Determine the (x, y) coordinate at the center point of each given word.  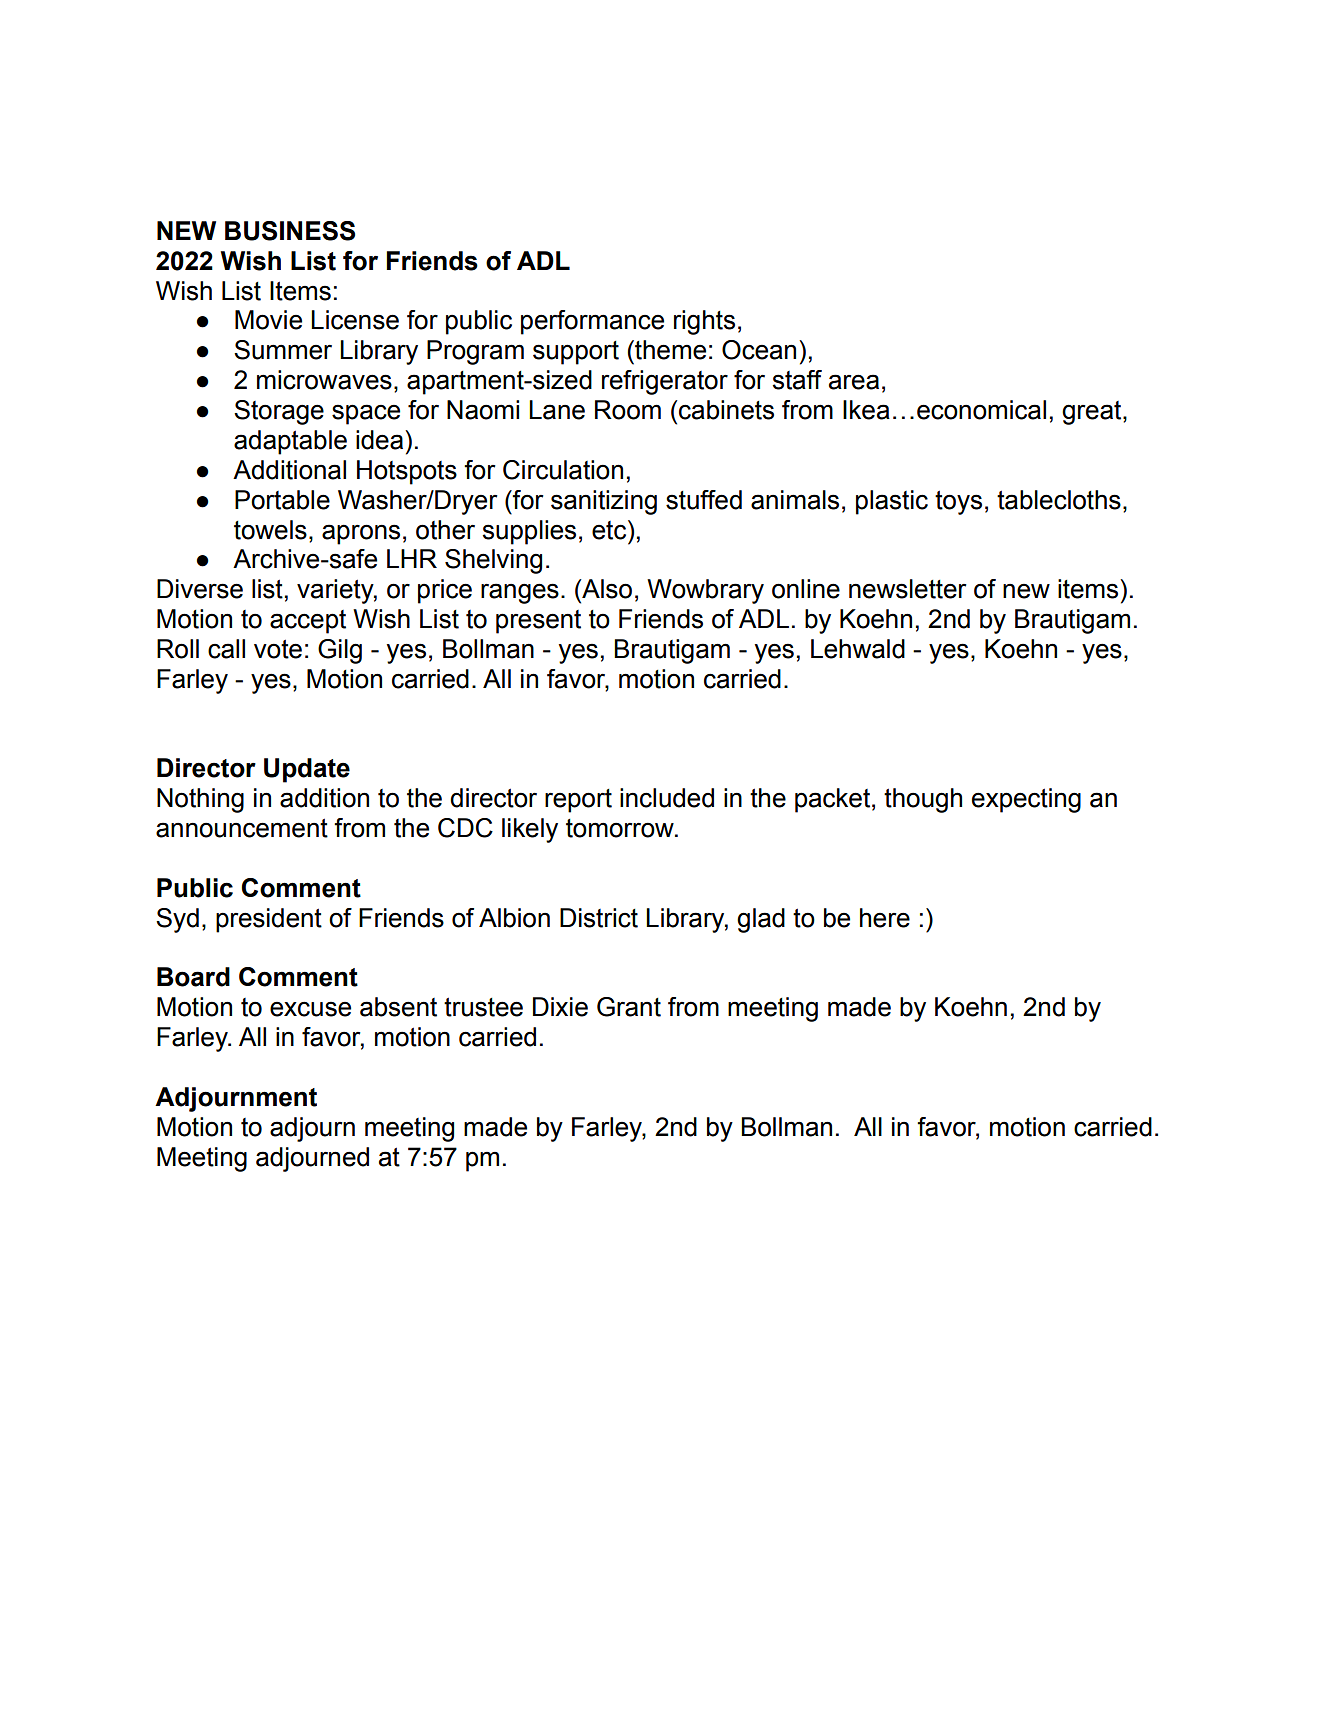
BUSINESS (290, 231)
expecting (1026, 800)
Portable (282, 500)
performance (592, 322)
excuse (310, 1009)
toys (958, 502)
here (885, 918)
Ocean (759, 350)
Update (307, 770)
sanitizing (604, 502)
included (667, 798)
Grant (629, 1007)
